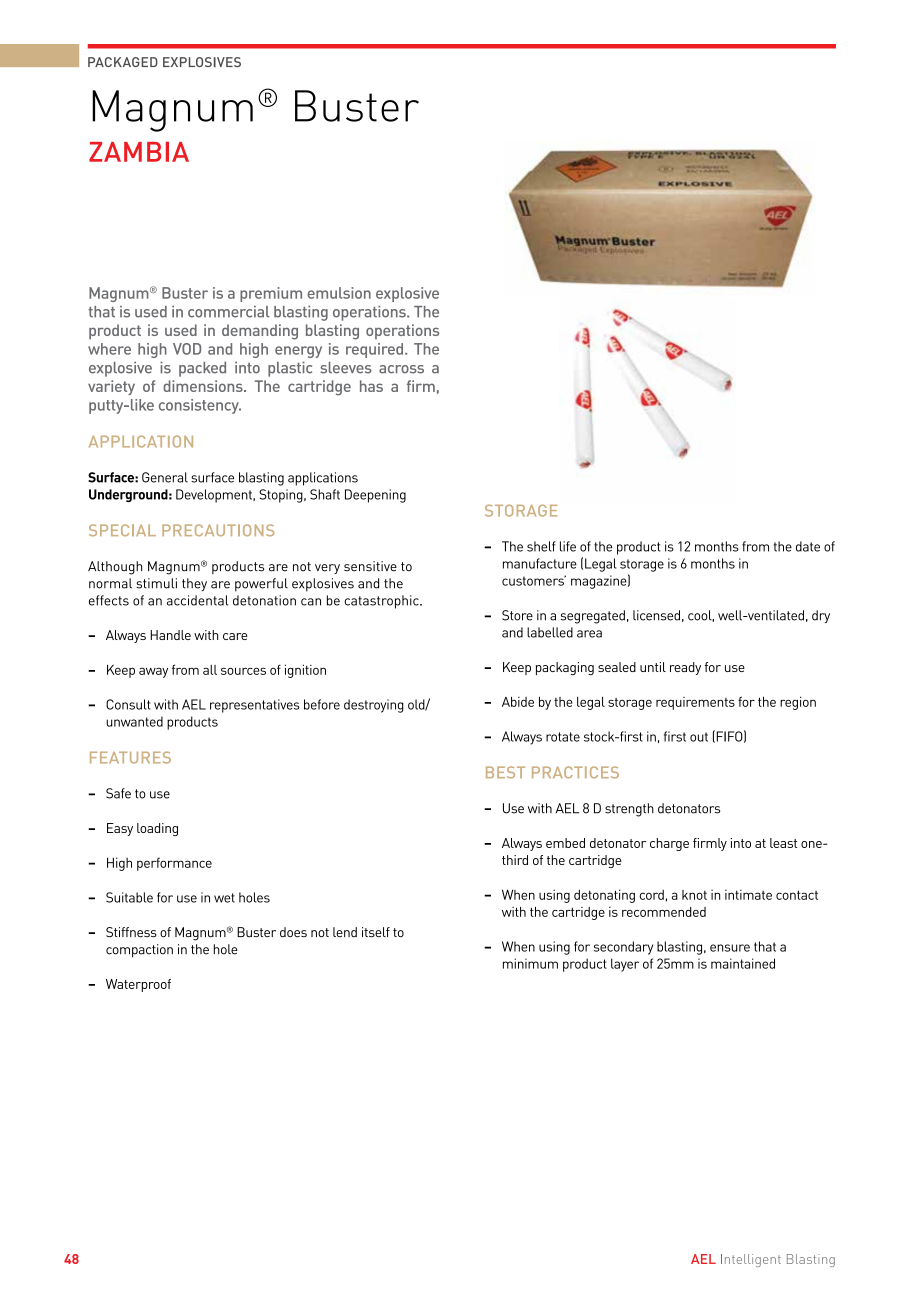  What do you see at coordinates (165, 477) in the screenshot?
I see `General` at bounding box center [165, 477].
